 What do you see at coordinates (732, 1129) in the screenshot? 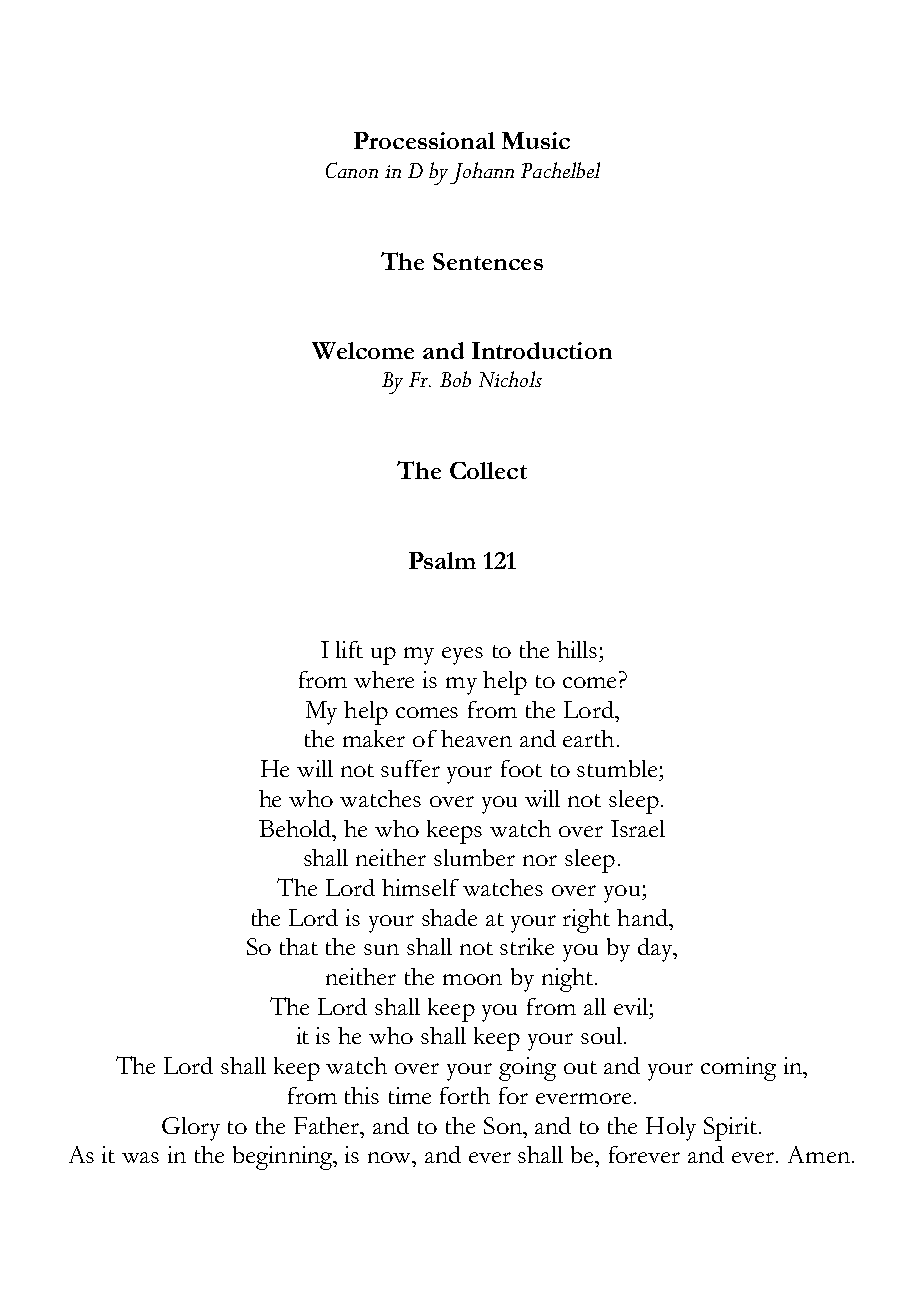
I see `Spirit` at bounding box center [732, 1129].
